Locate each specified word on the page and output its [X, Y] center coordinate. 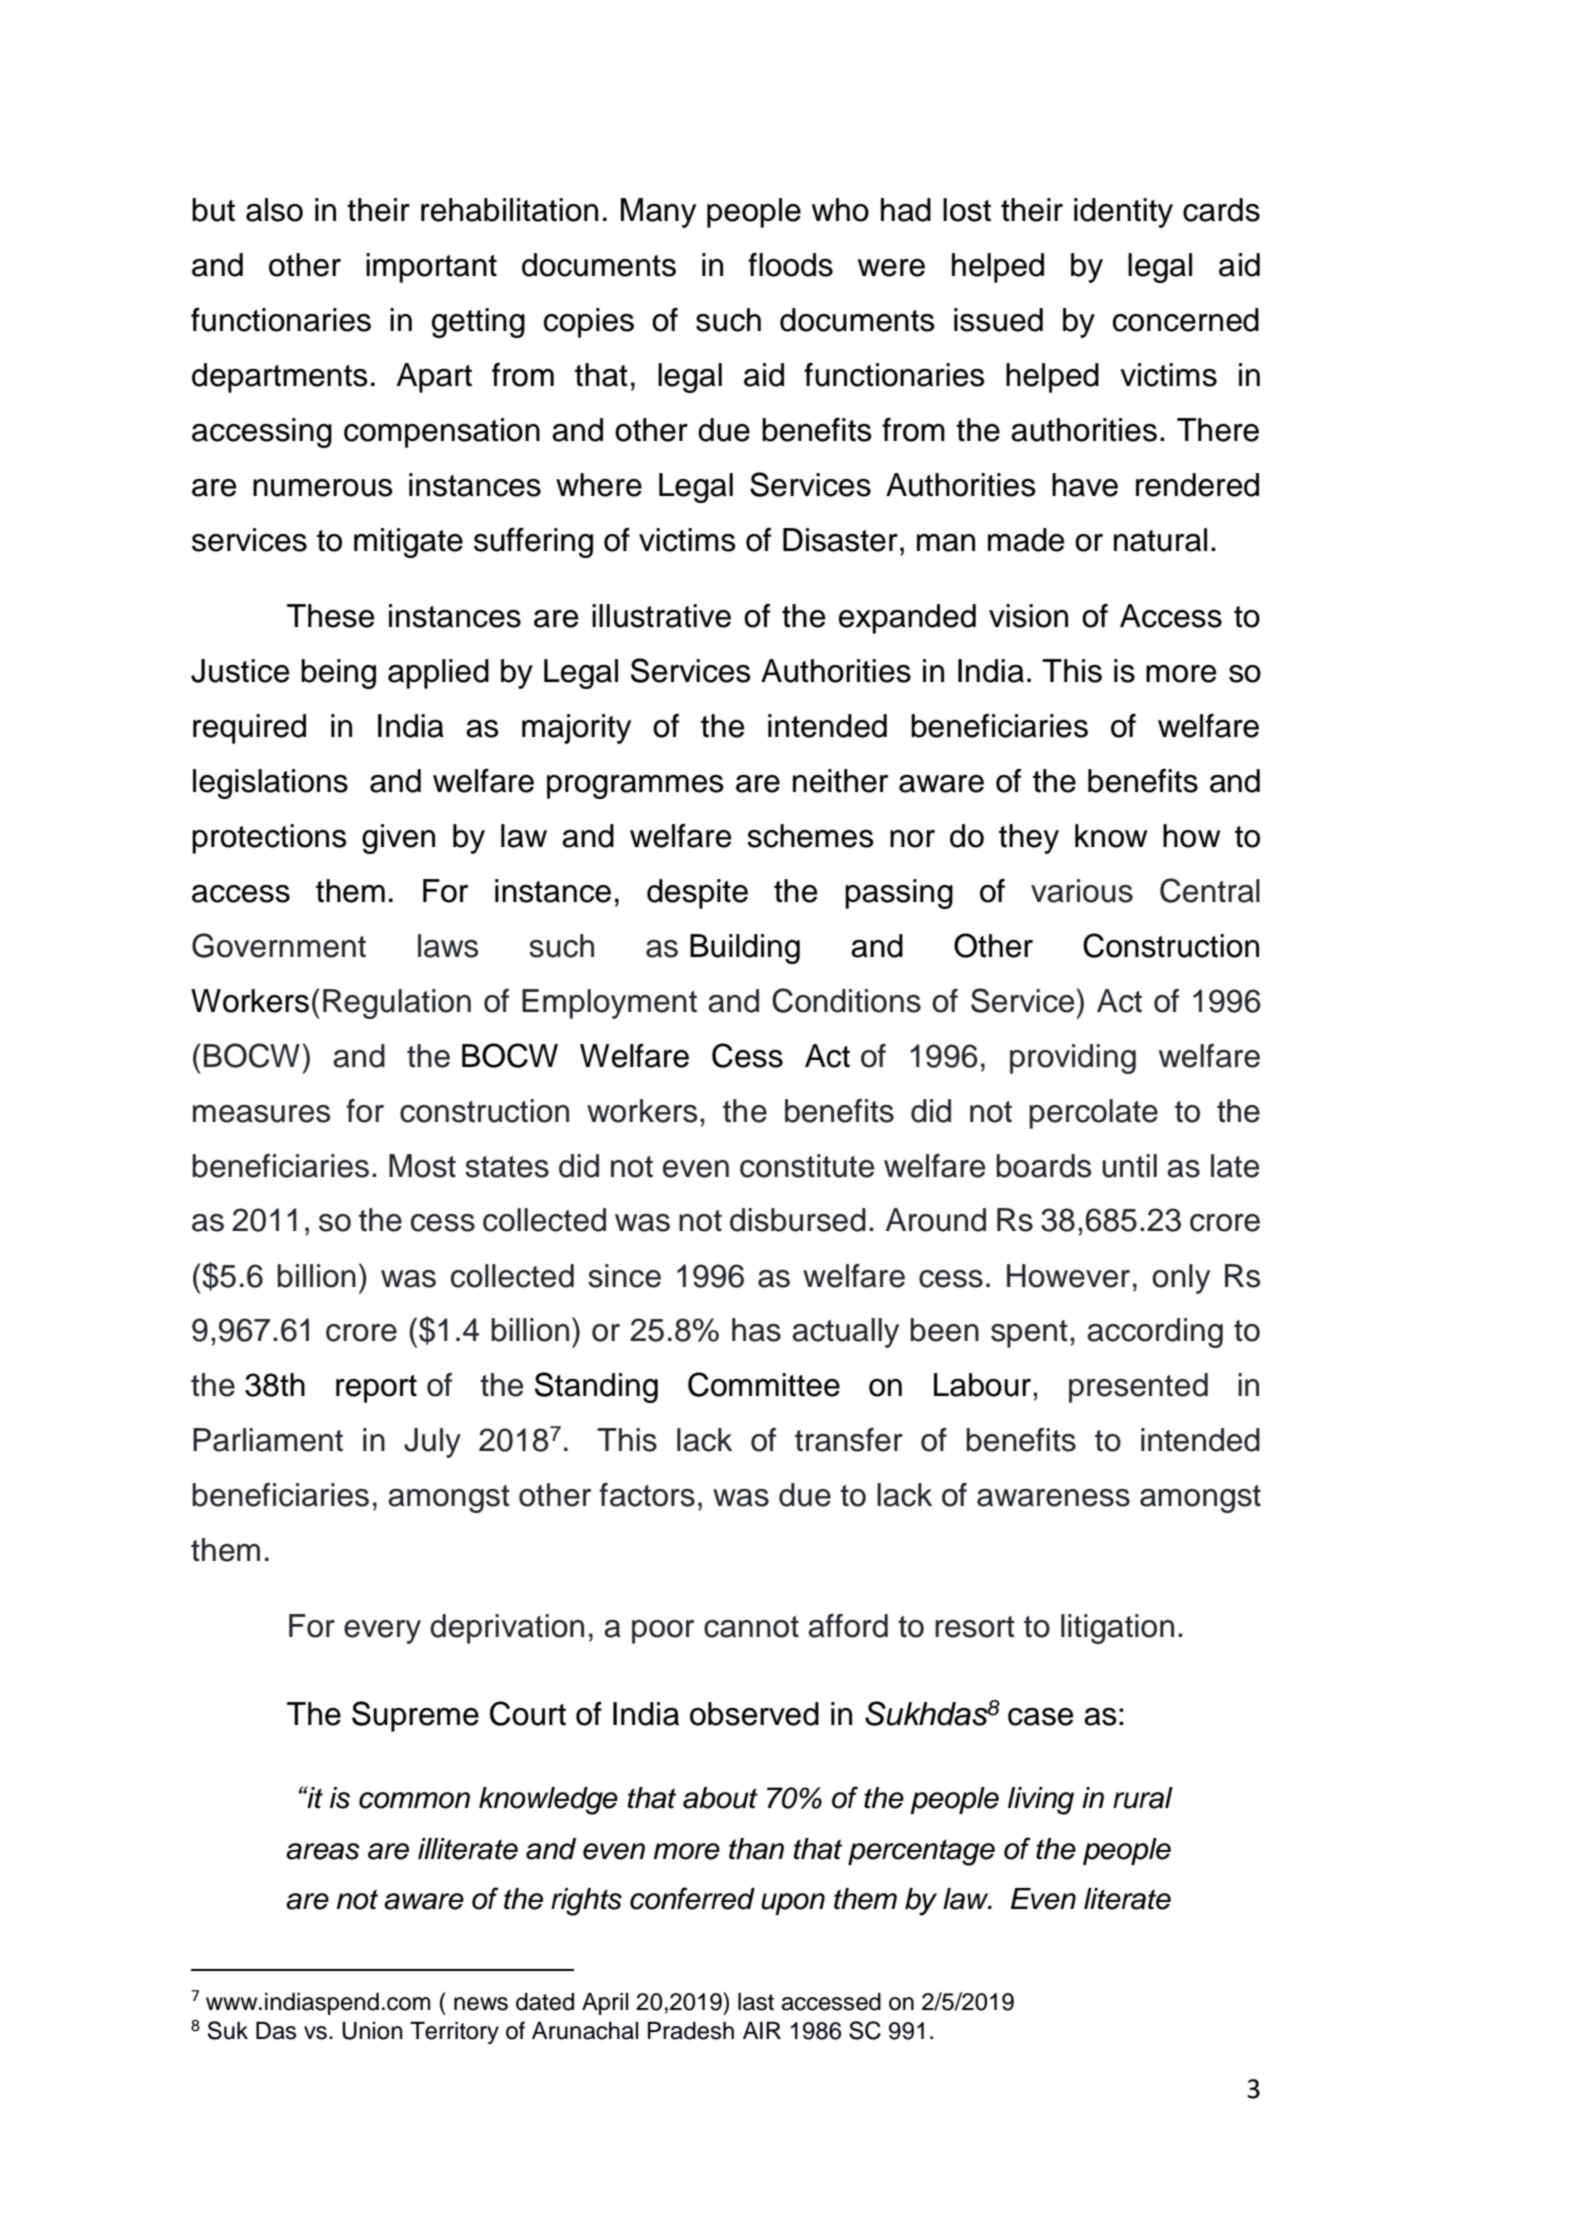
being [338, 674]
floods [790, 265]
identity [1123, 213]
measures [261, 1114]
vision [1028, 616]
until [1129, 1166]
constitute [807, 1166]
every [382, 1632]
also [274, 210]
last [756, 2002]
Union [372, 2031]
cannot [751, 1627]
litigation [1117, 1629]
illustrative [661, 616]
